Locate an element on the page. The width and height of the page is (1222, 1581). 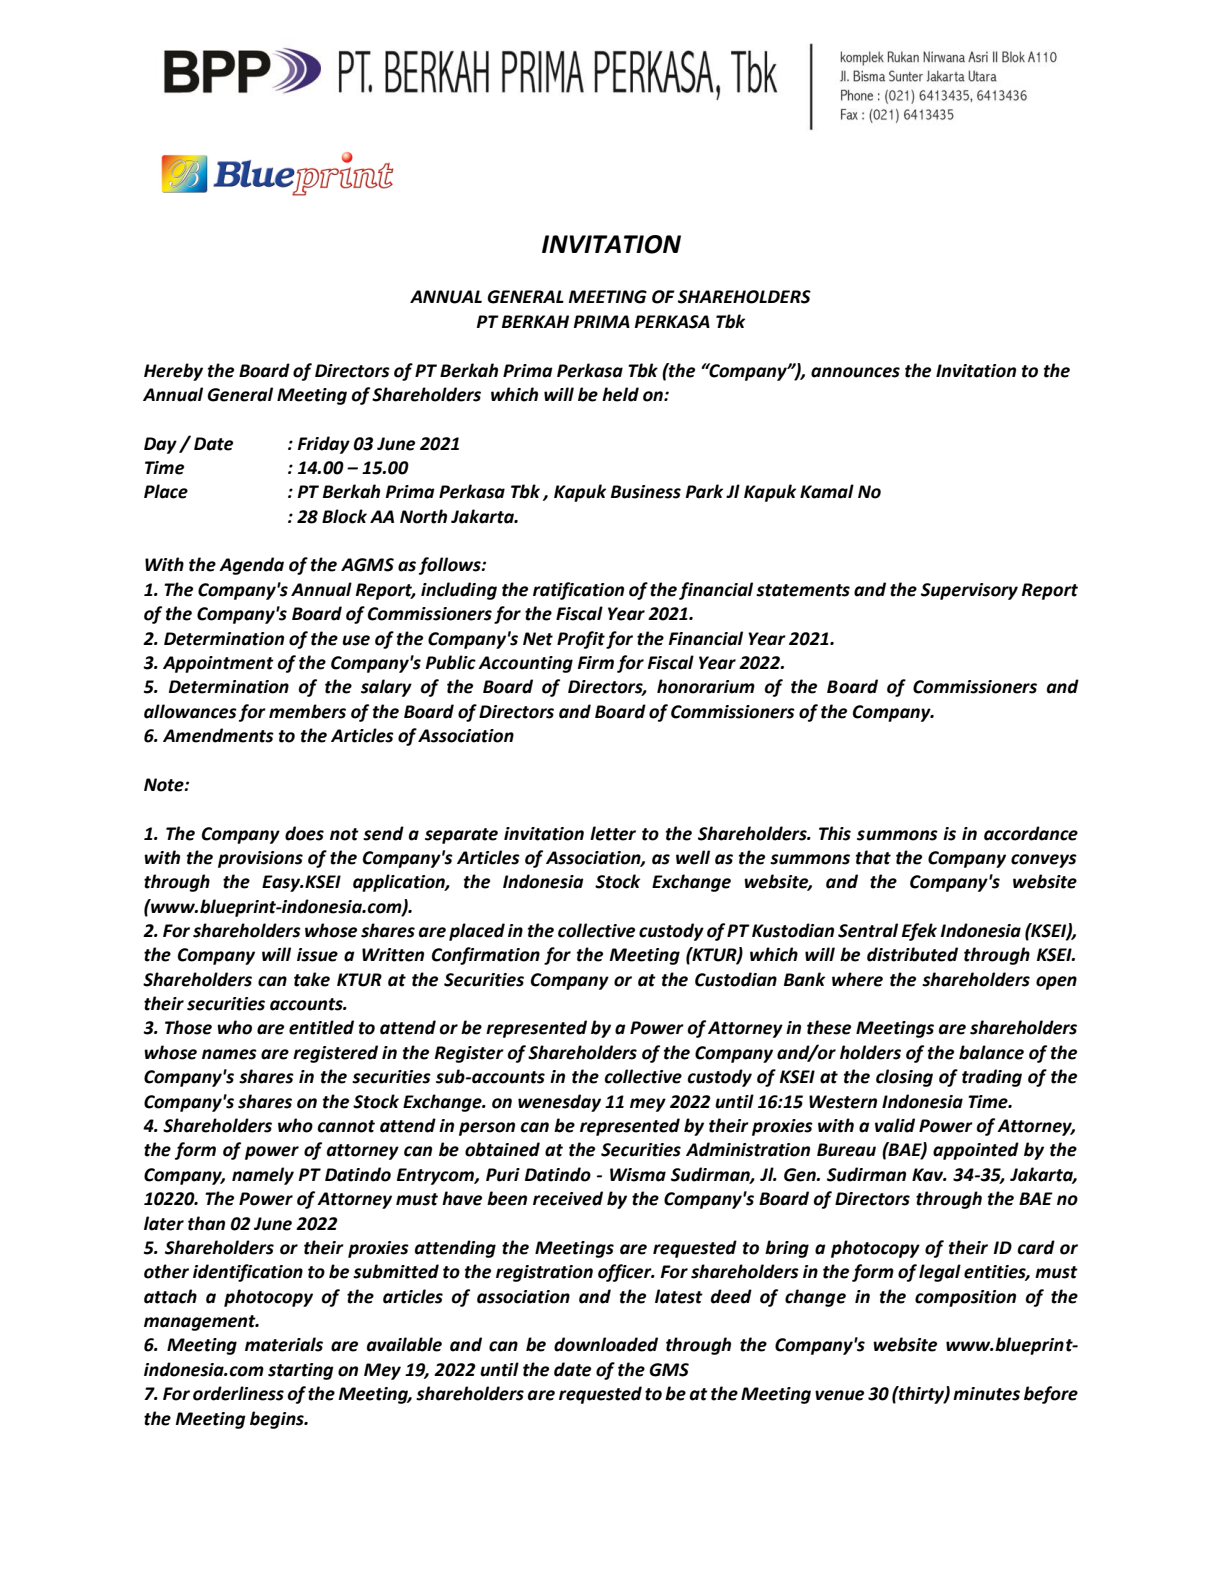
Appointment is located at coordinates (218, 664).
